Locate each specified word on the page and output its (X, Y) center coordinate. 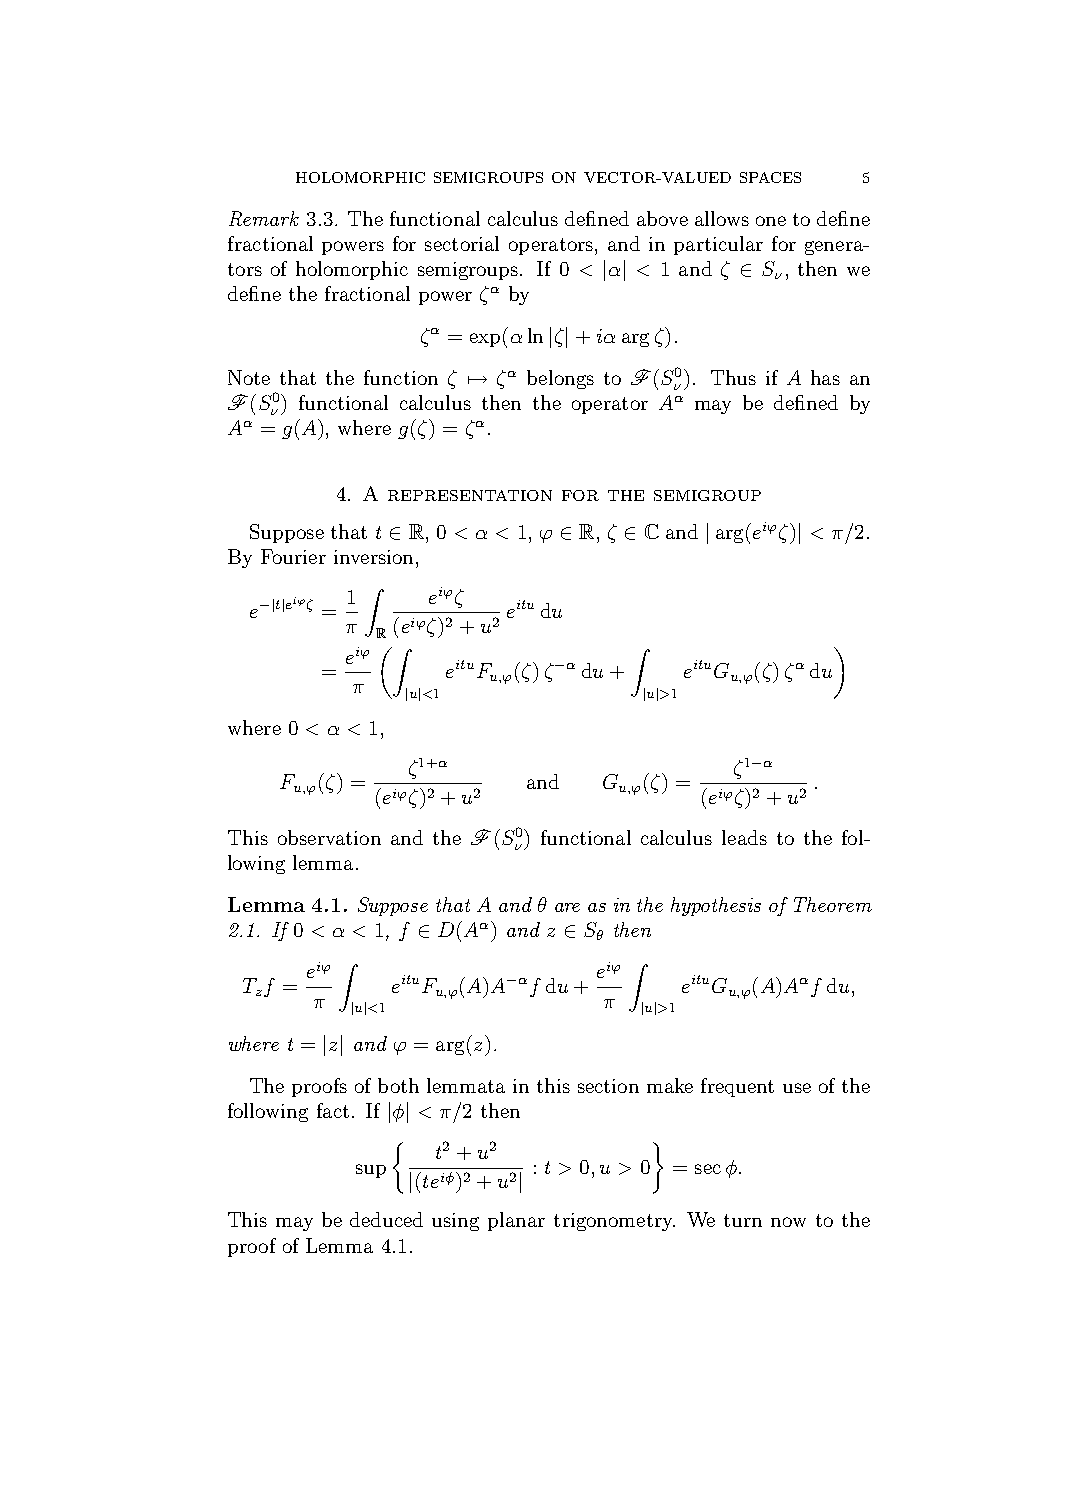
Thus (733, 377)
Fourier (293, 556)
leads (744, 837)
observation (329, 837)
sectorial (462, 243)
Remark (264, 218)
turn (743, 1220)
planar (516, 1221)
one (771, 221)
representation (470, 495)
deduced (386, 1219)
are (567, 907)
